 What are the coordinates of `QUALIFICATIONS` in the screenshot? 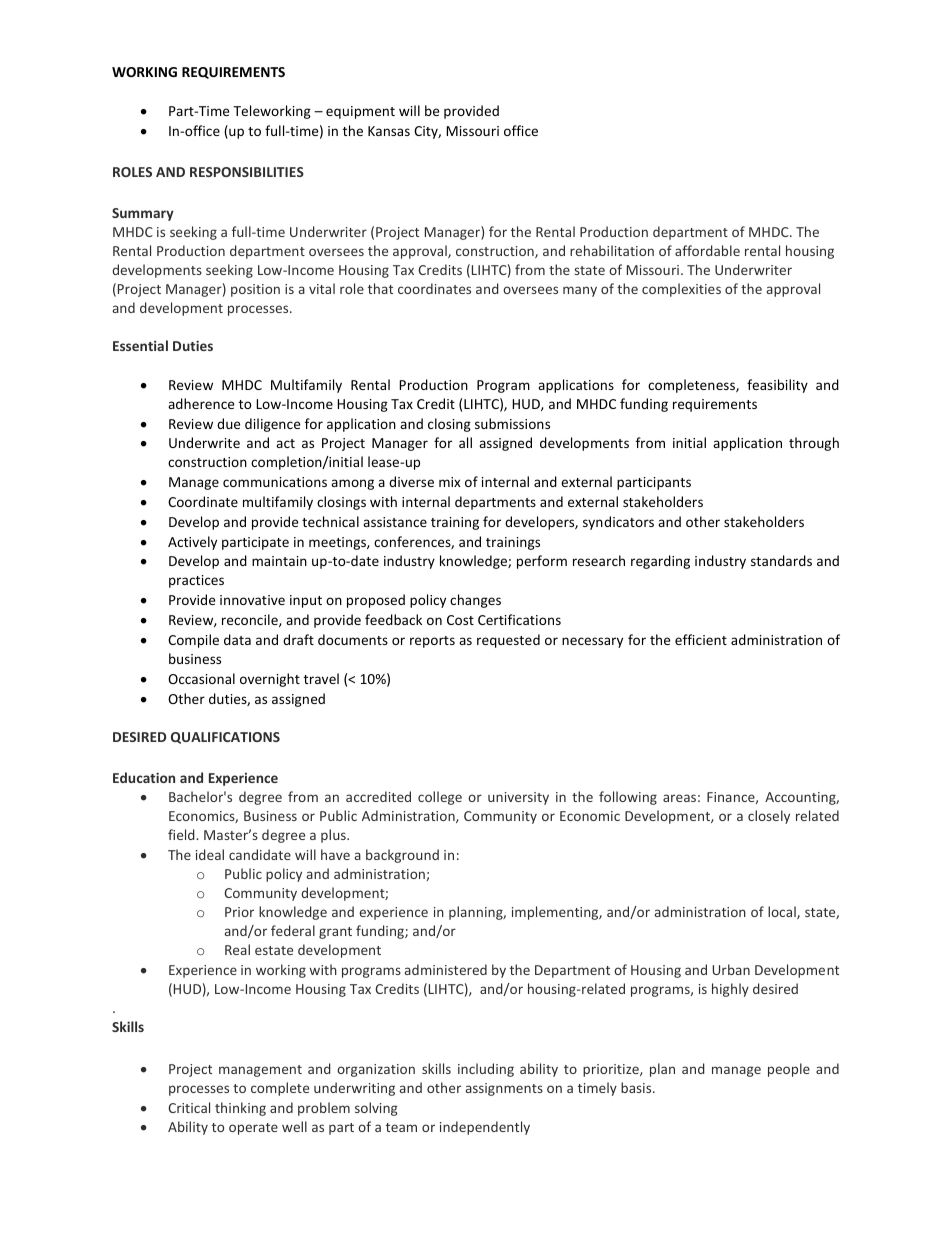 It's located at (225, 738).
